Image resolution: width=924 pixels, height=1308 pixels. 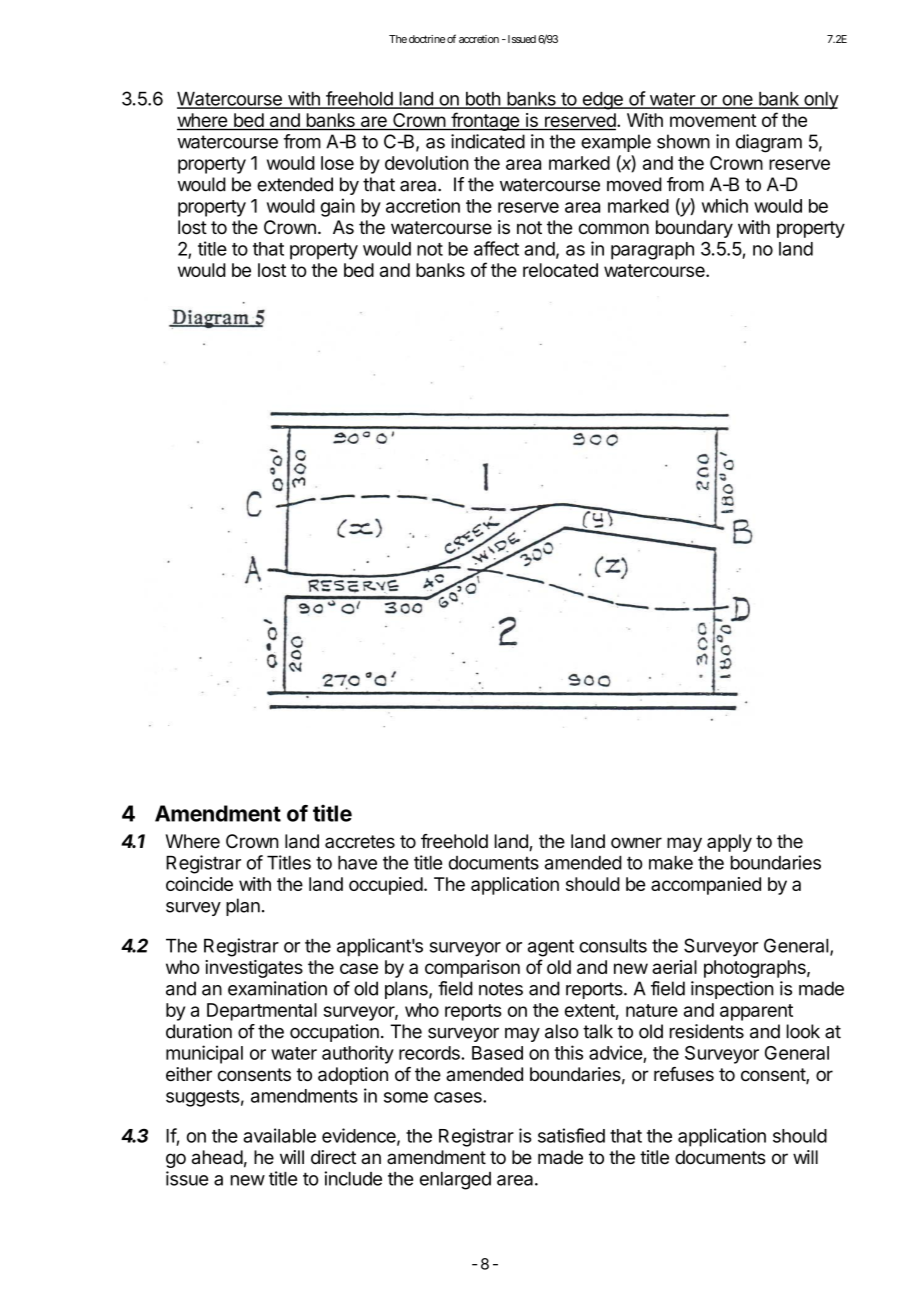 What do you see at coordinates (337, 163) in the screenshot?
I see `lose` at bounding box center [337, 163].
